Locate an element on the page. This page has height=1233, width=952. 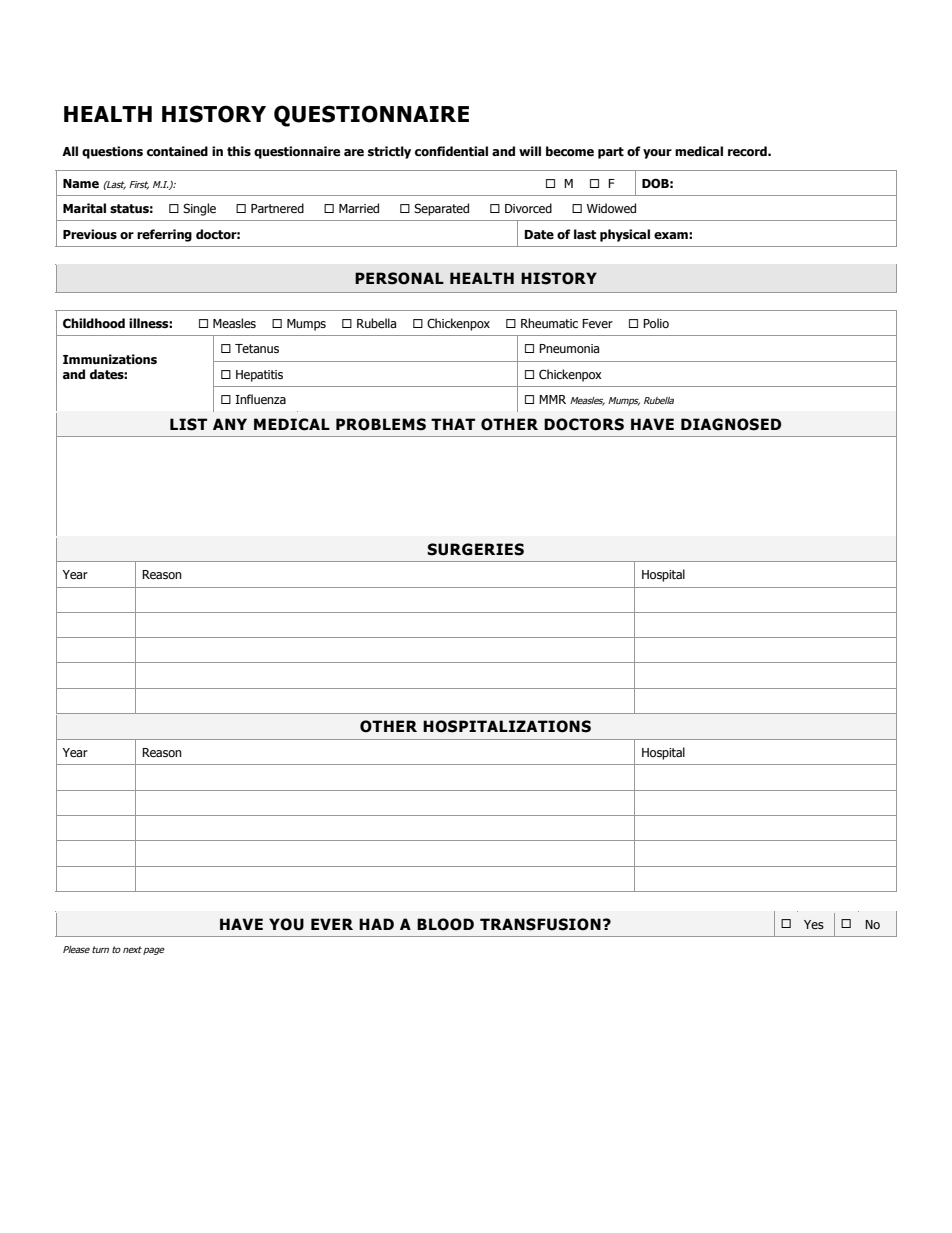
BLOOD is located at coordinates (445, 924).
